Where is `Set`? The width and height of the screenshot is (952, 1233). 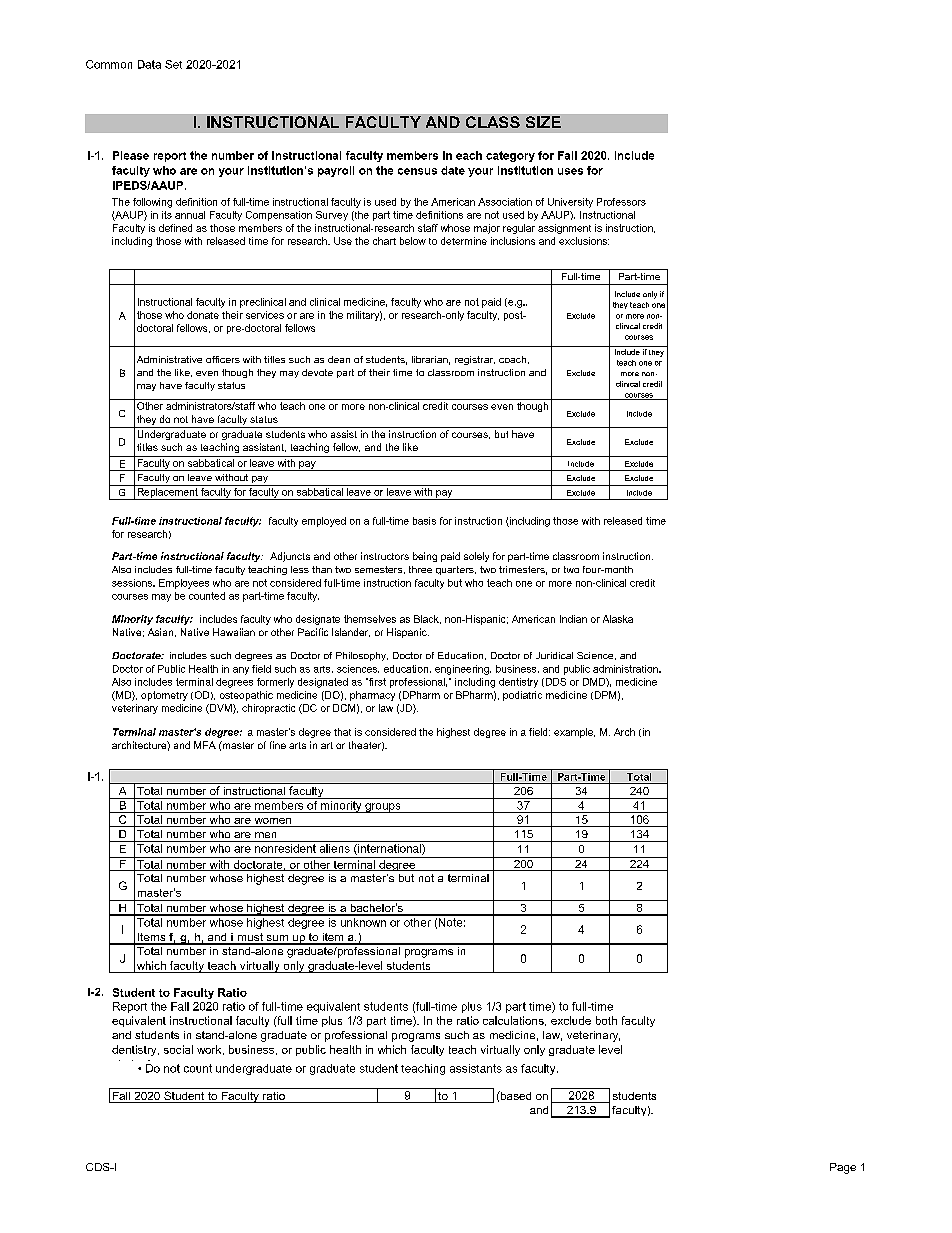
Set is located at coordinates (173, 64).
